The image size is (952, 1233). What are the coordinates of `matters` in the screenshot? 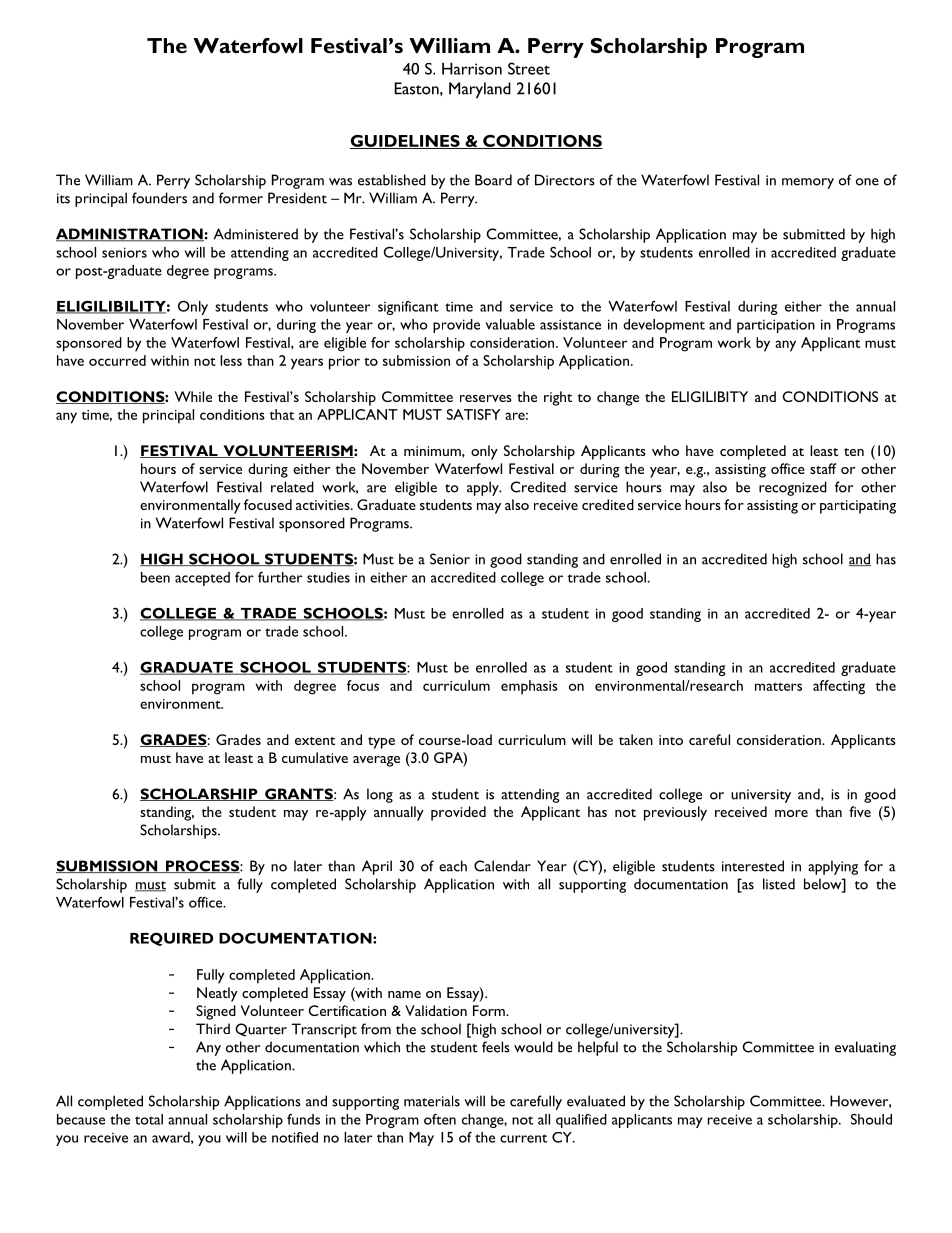 It's located at (778, 686).
